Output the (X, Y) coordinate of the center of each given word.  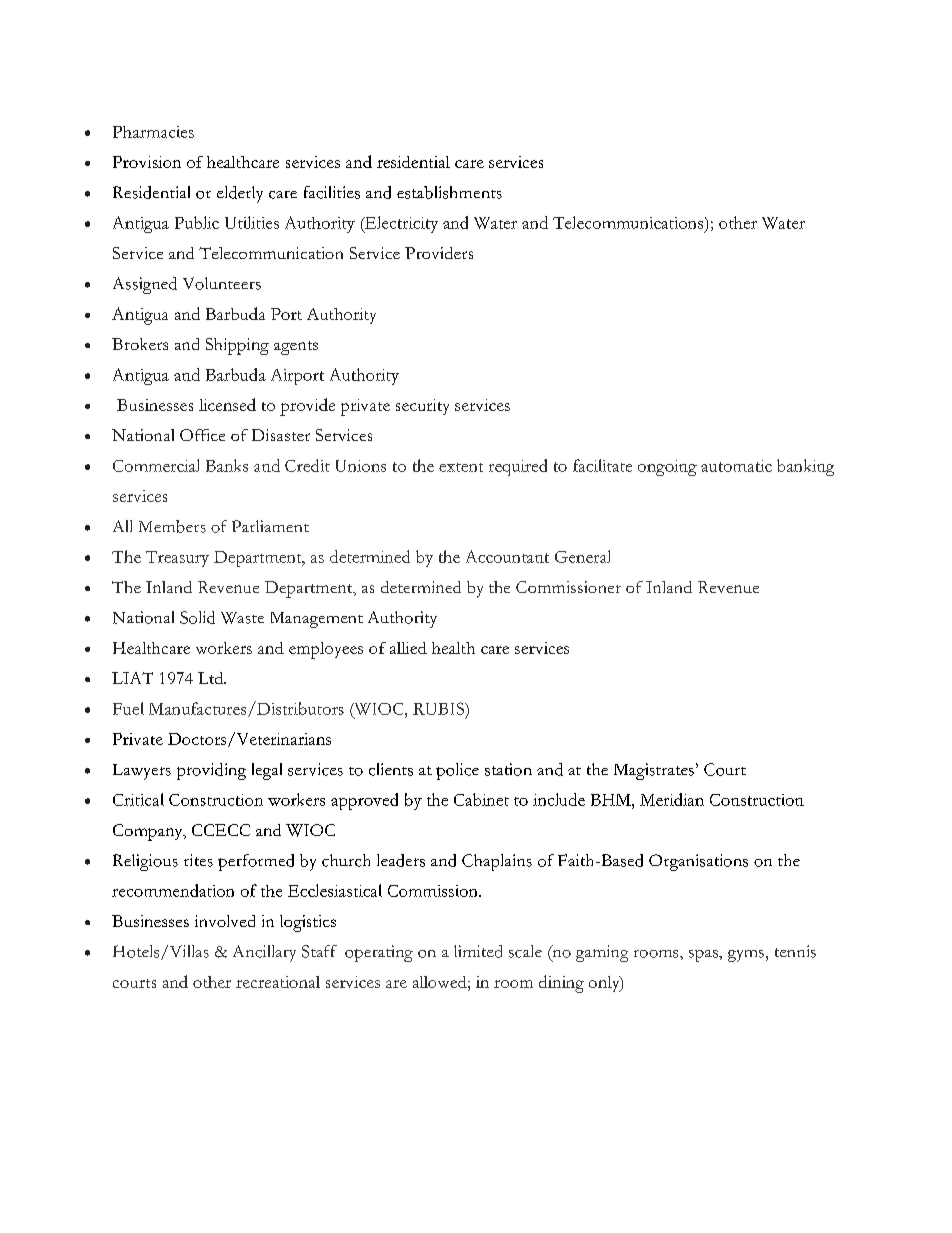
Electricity (400, 224)
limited (478, 951)
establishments (449, 192)
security (422, 407)
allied (408, 648)
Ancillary (264, 953)
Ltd (212, 678)
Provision (147, 162)
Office (202, 435)
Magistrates (654, 771)
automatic (736, 466)
